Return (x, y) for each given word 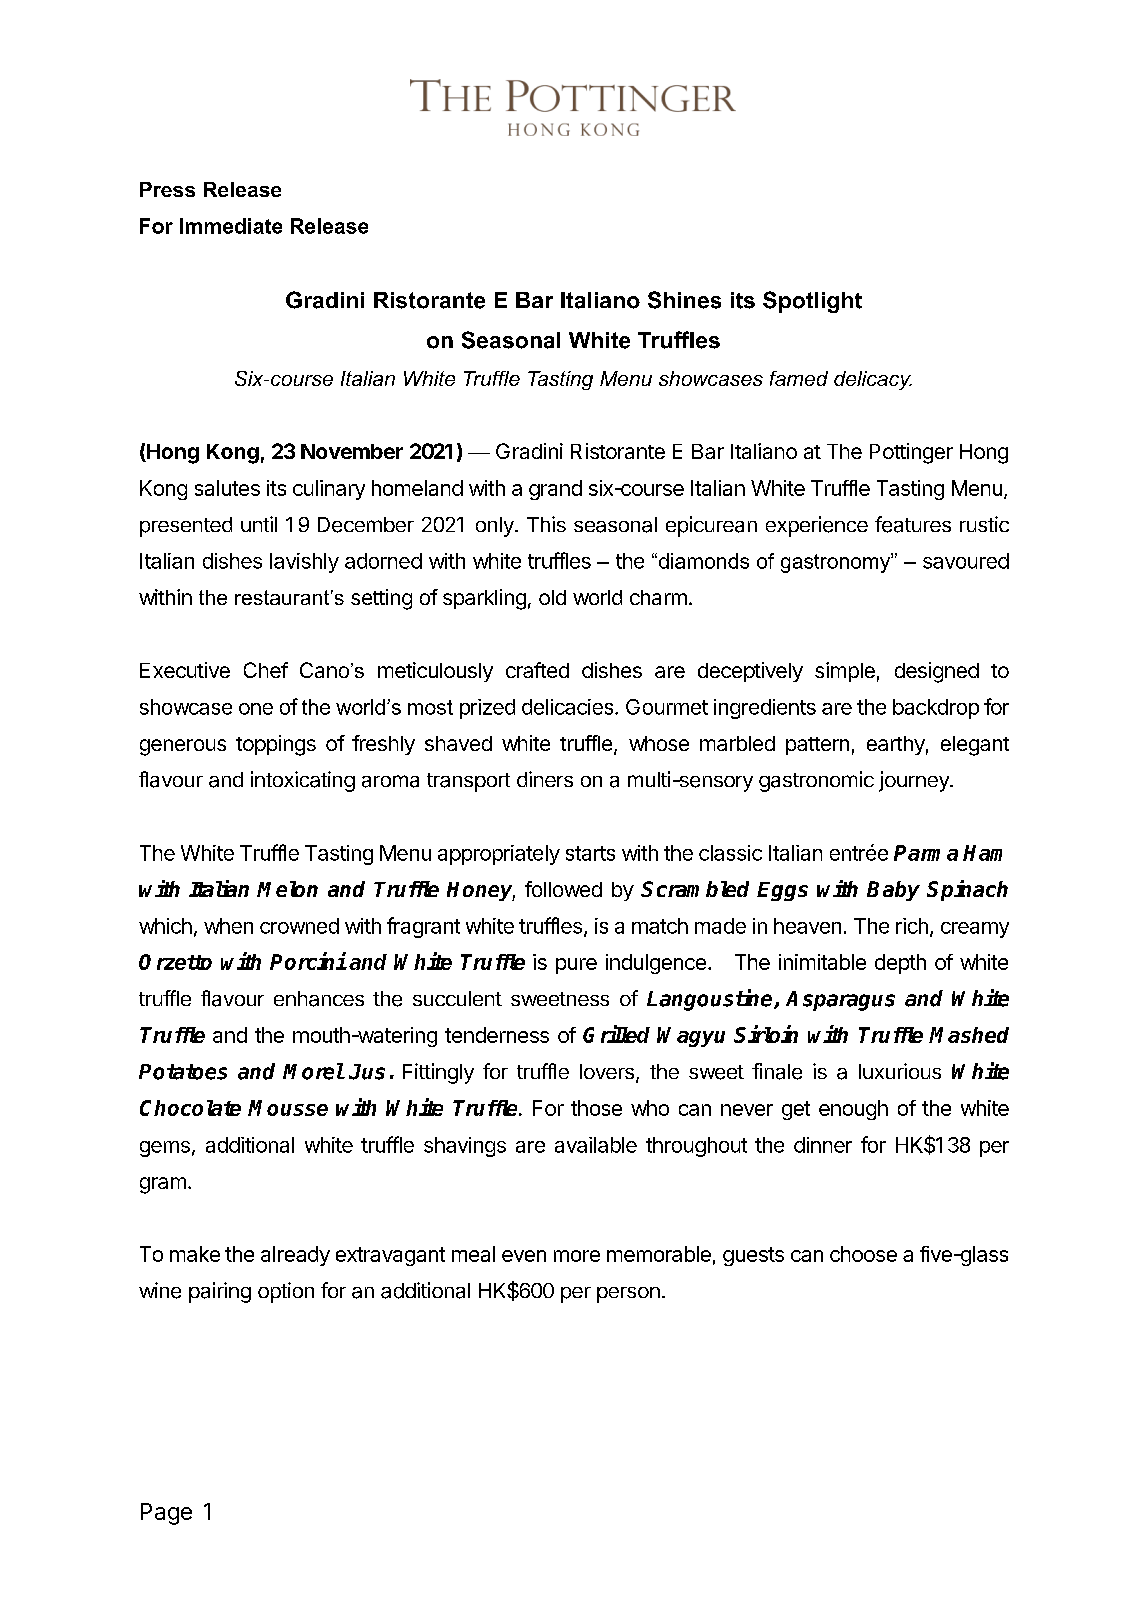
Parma (926, 853)
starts (590, 853)
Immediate (231, 226)
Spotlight (812, 302)
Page (166, 1514)
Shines (684, 300)
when (228, 926)
